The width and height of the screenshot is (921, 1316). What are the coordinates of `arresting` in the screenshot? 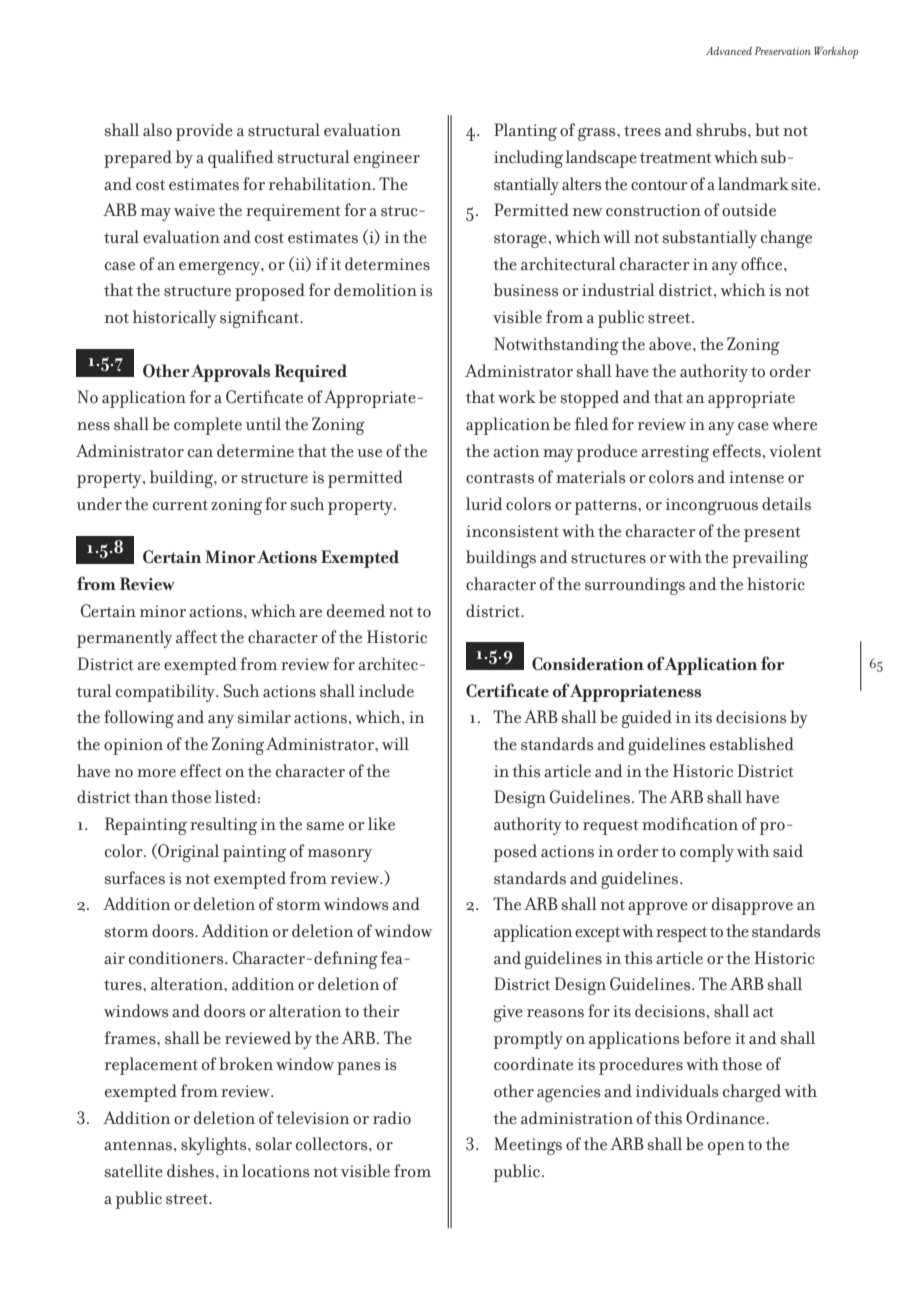 It's located at (675, 453).
